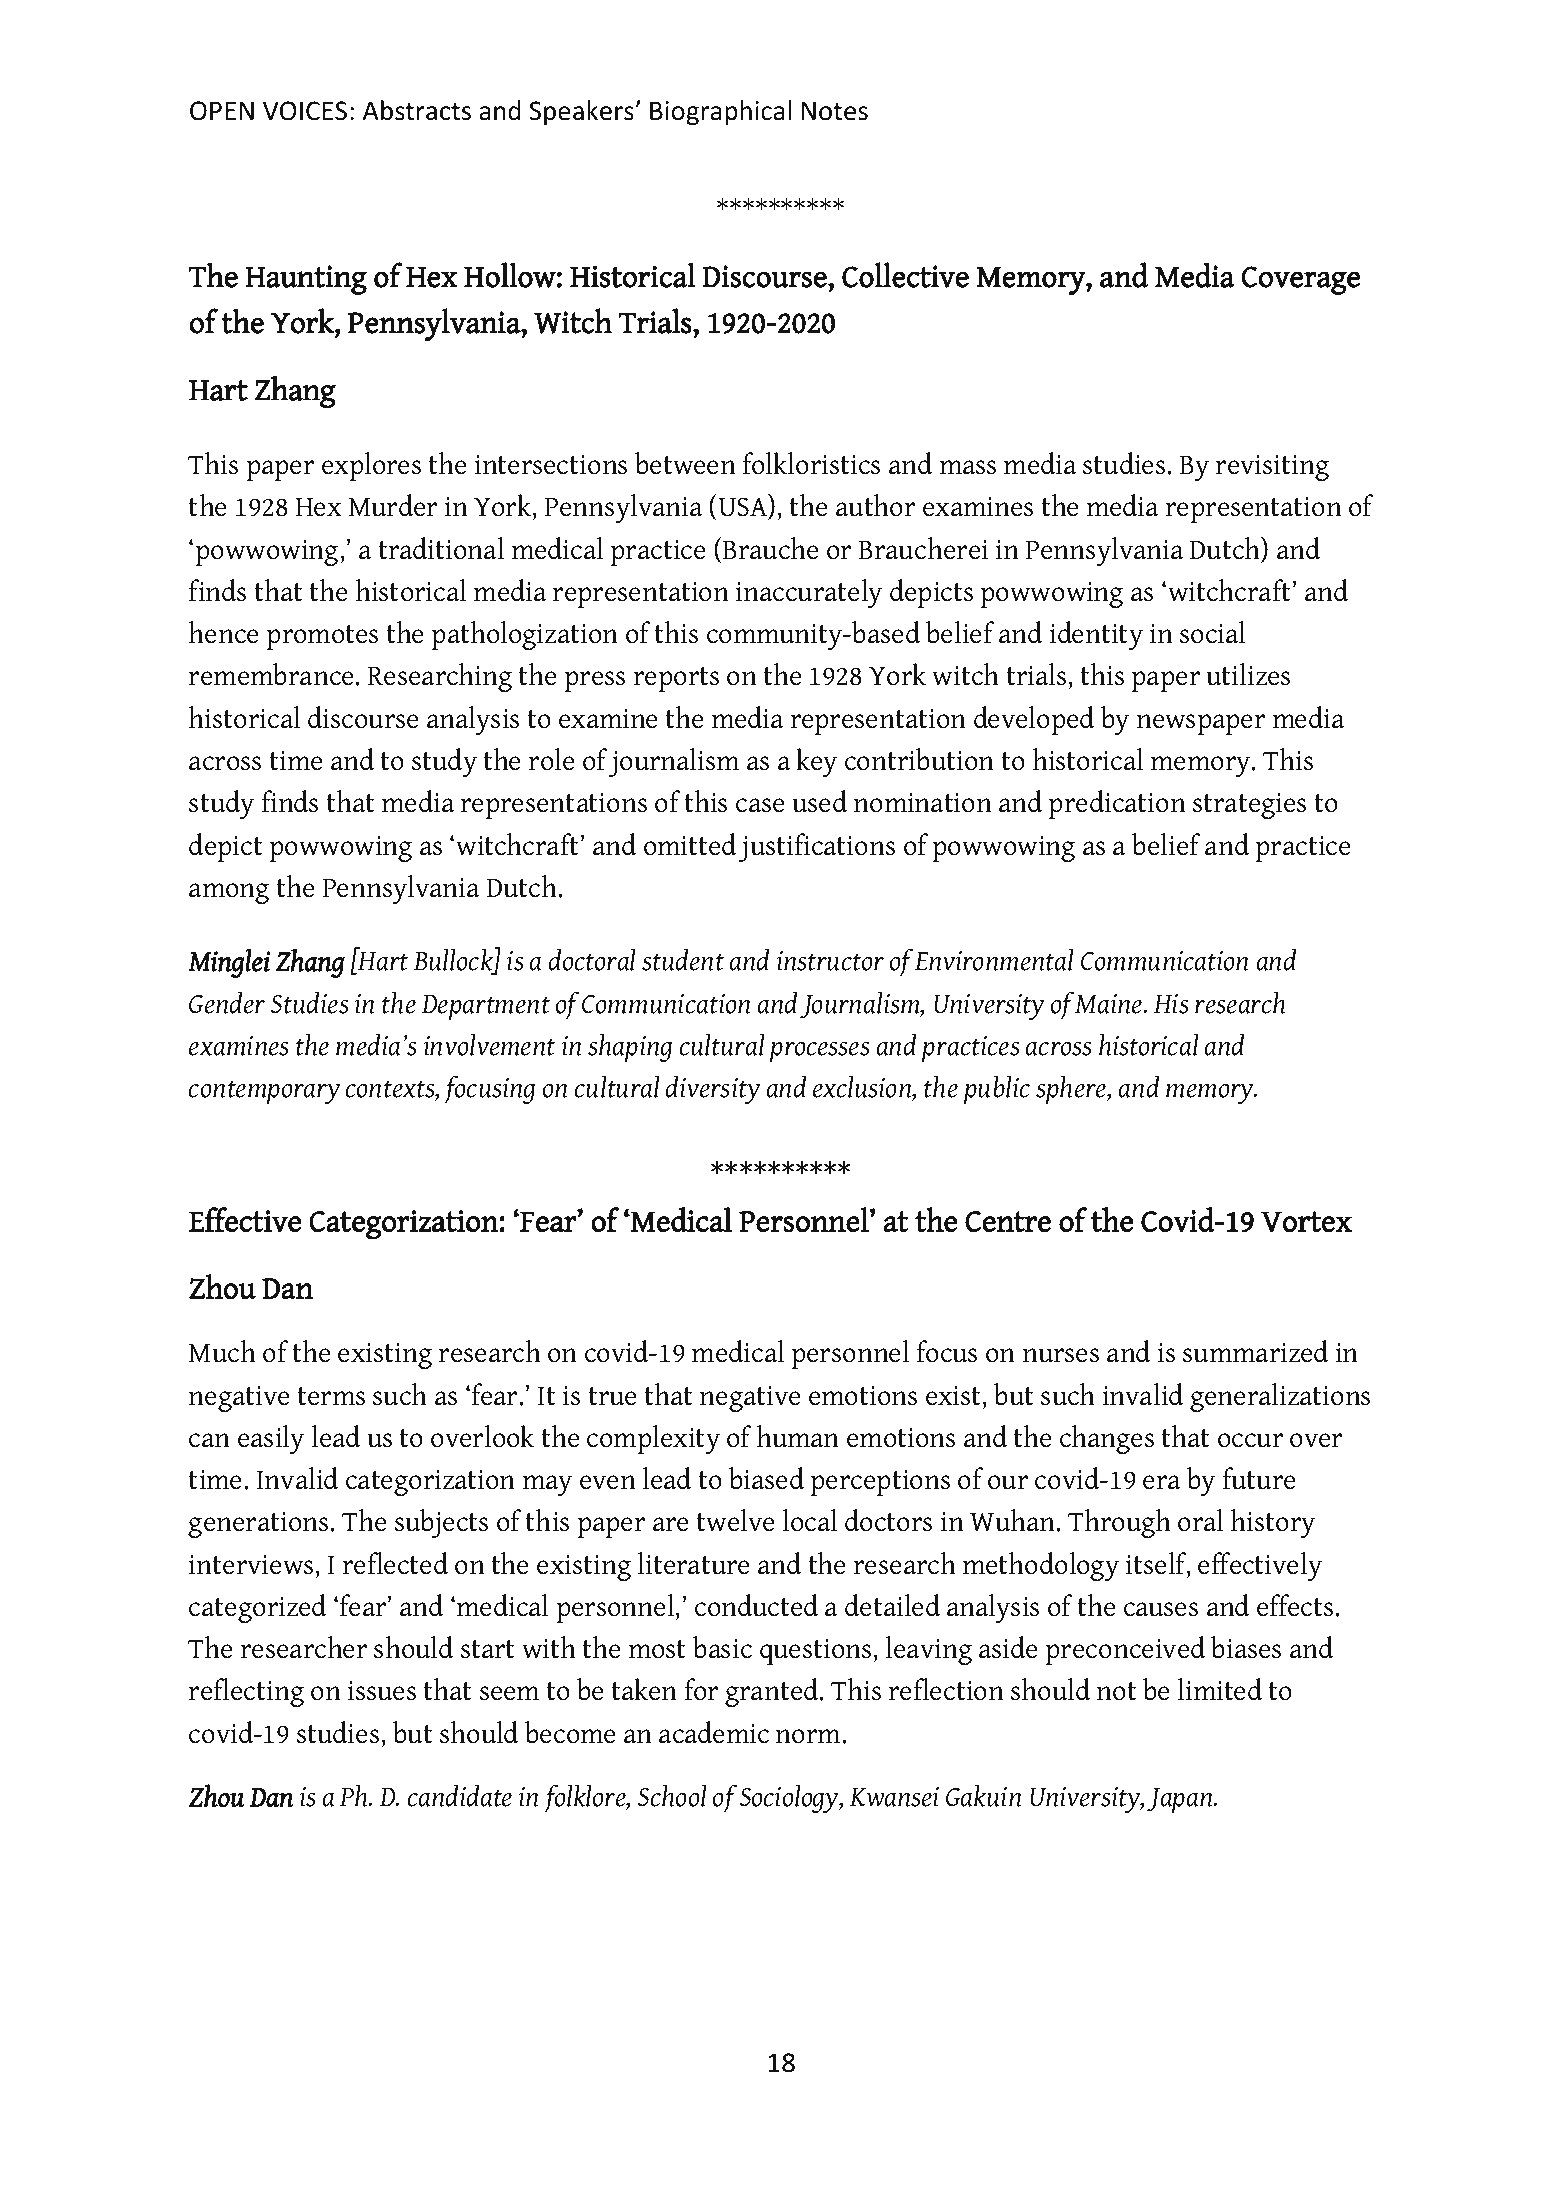 The width and height of the document is (1562, 2208). I want to click on Bullock, so click(454, 961).
